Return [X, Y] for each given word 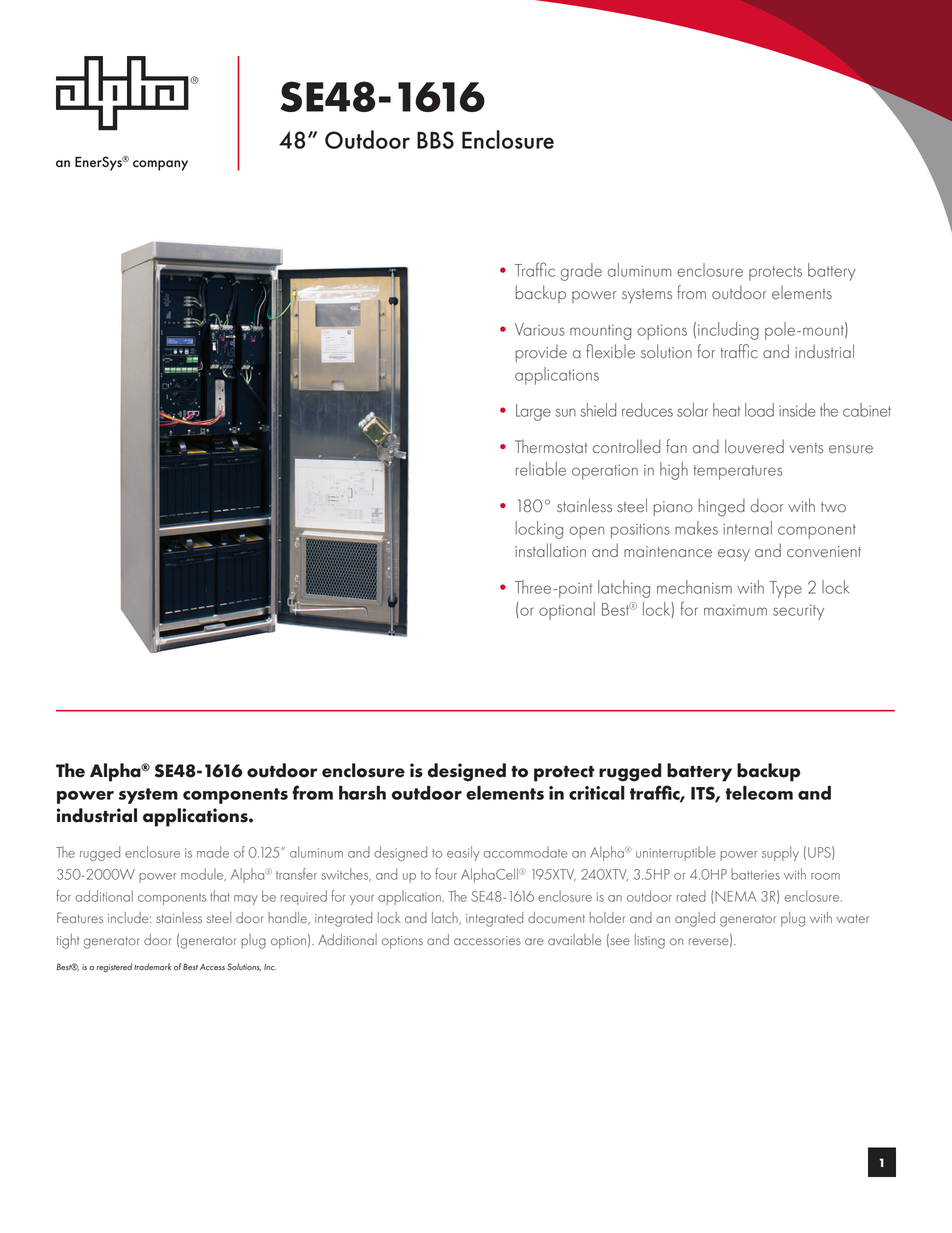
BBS [435, 140]
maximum [735, 610]
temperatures [738, 472]
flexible [610, 351]
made [213, 852]
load [759, 410]
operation [605, 472]
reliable [540, 469]
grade [581, 272]
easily [463, 853]
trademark [152, 966]
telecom [759, 793]
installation [550, 550]
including [728, 331]
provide [541, 353]
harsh [362, 793]
